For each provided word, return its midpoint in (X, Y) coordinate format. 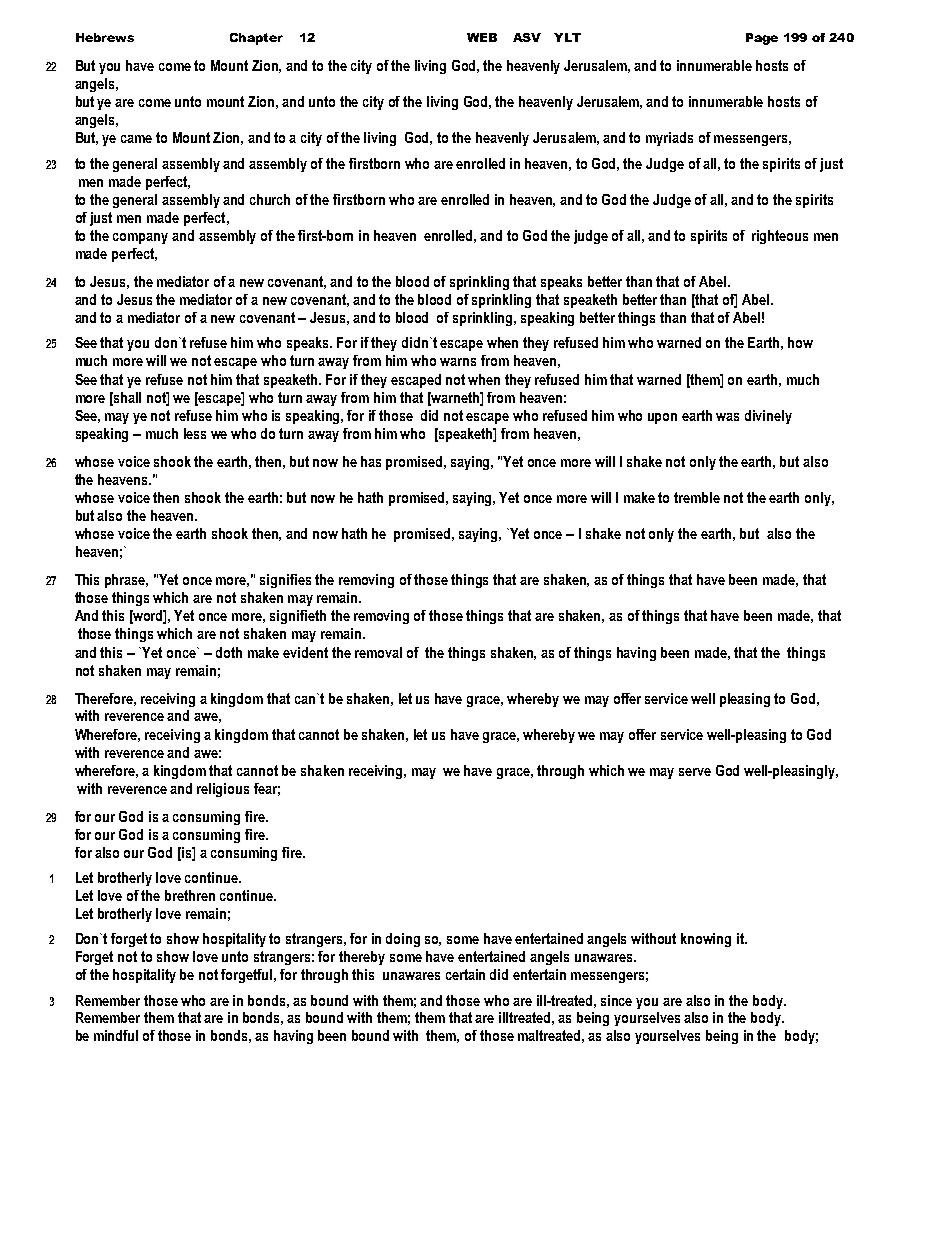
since (616, 1000)
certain (465, 974)
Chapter (256, 39)
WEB (482, 37)
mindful (116, 1035)
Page (762, 39)
